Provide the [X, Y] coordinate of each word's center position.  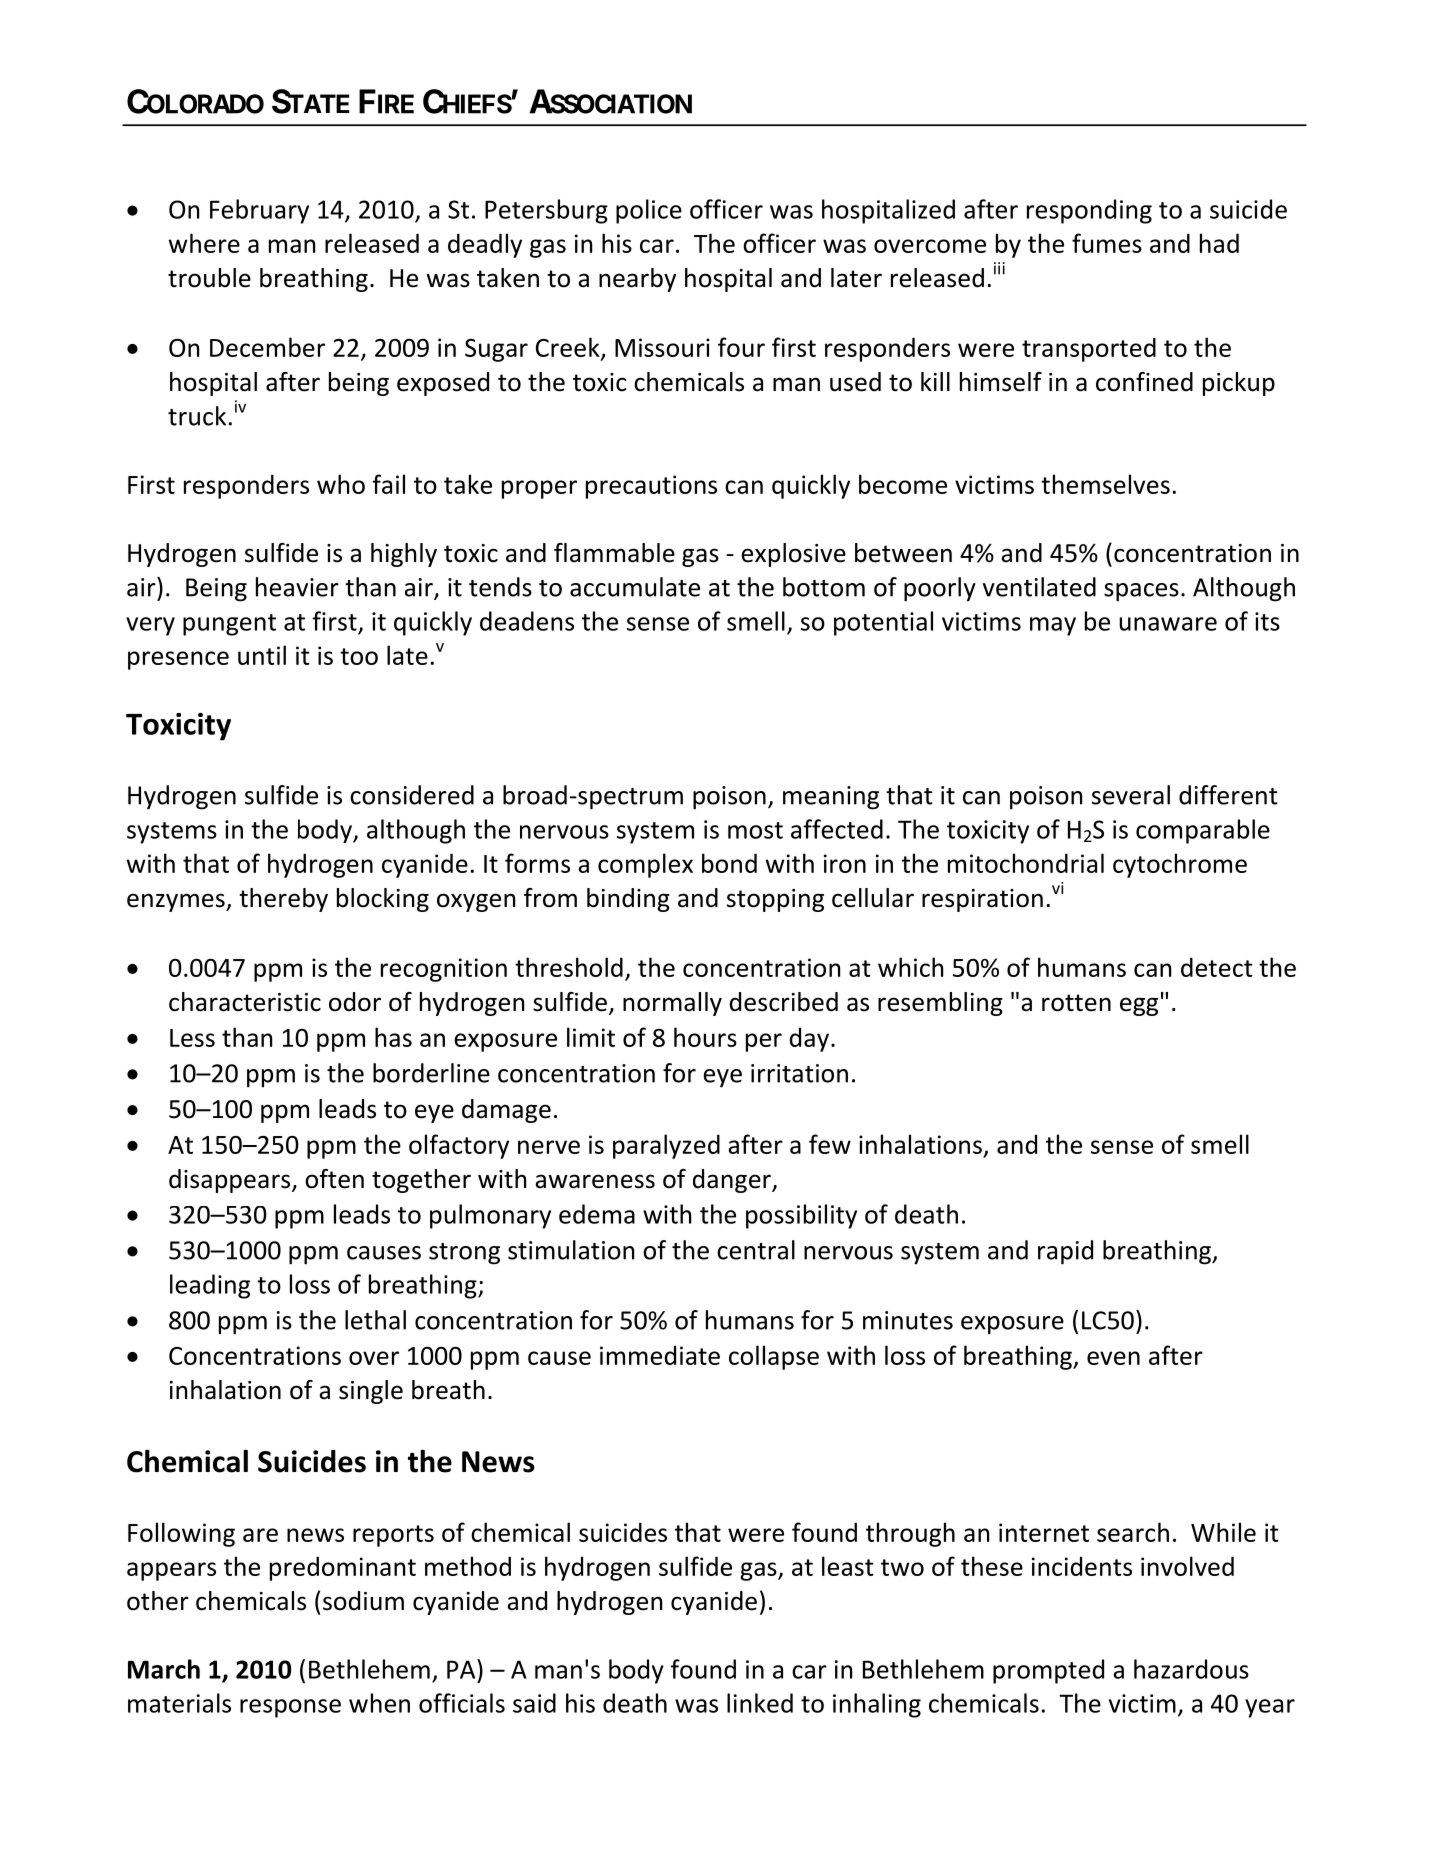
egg [1139, 1006]
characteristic [245, 1002]
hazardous [1191, 1669]
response [290, 1708]
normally [672, 1004]
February [259, 211]
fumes [1107, 243]
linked [760, 1703]
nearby [637, 280]
